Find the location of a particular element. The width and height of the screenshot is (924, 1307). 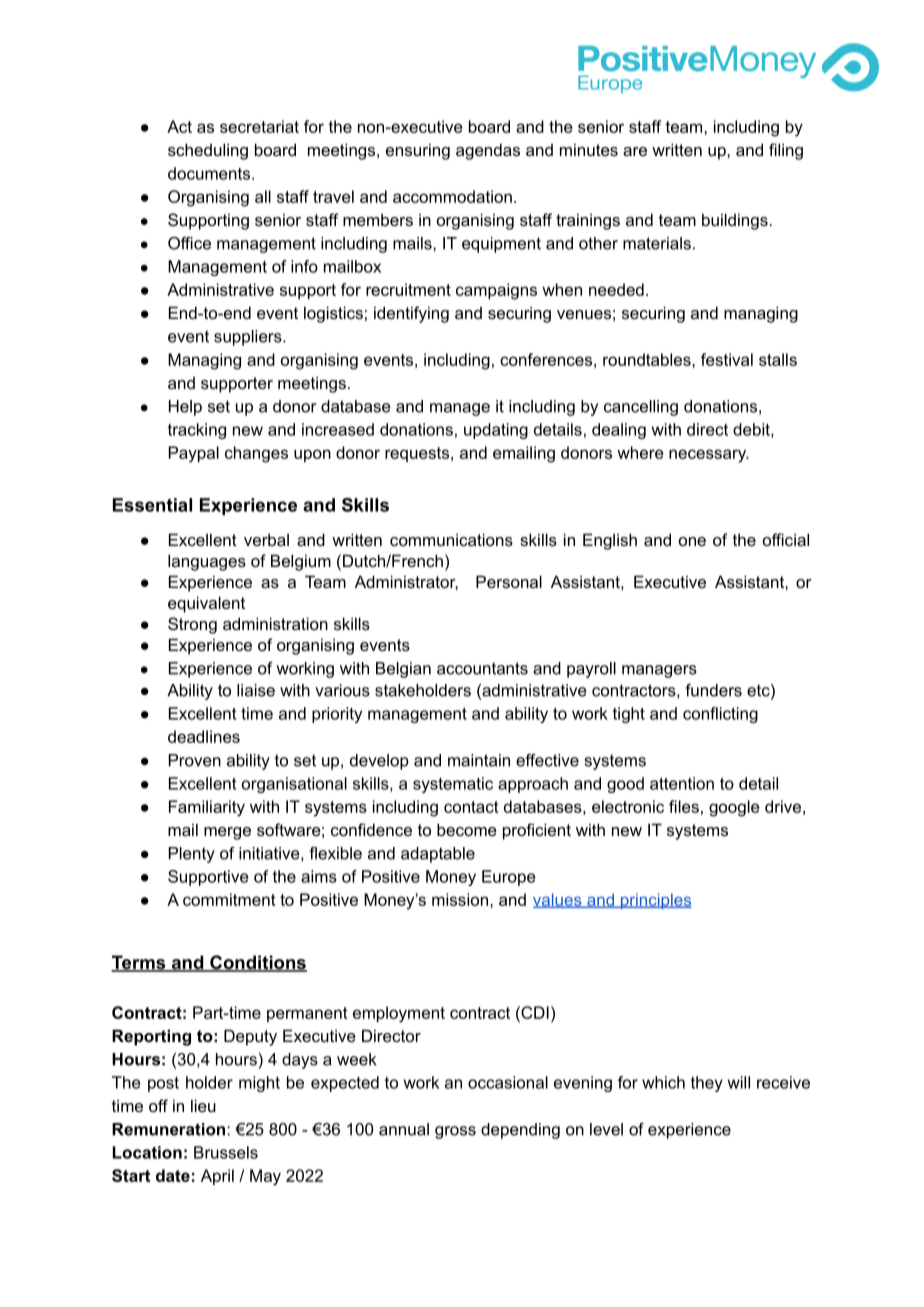

principles is located at coordinates (655, 901).
